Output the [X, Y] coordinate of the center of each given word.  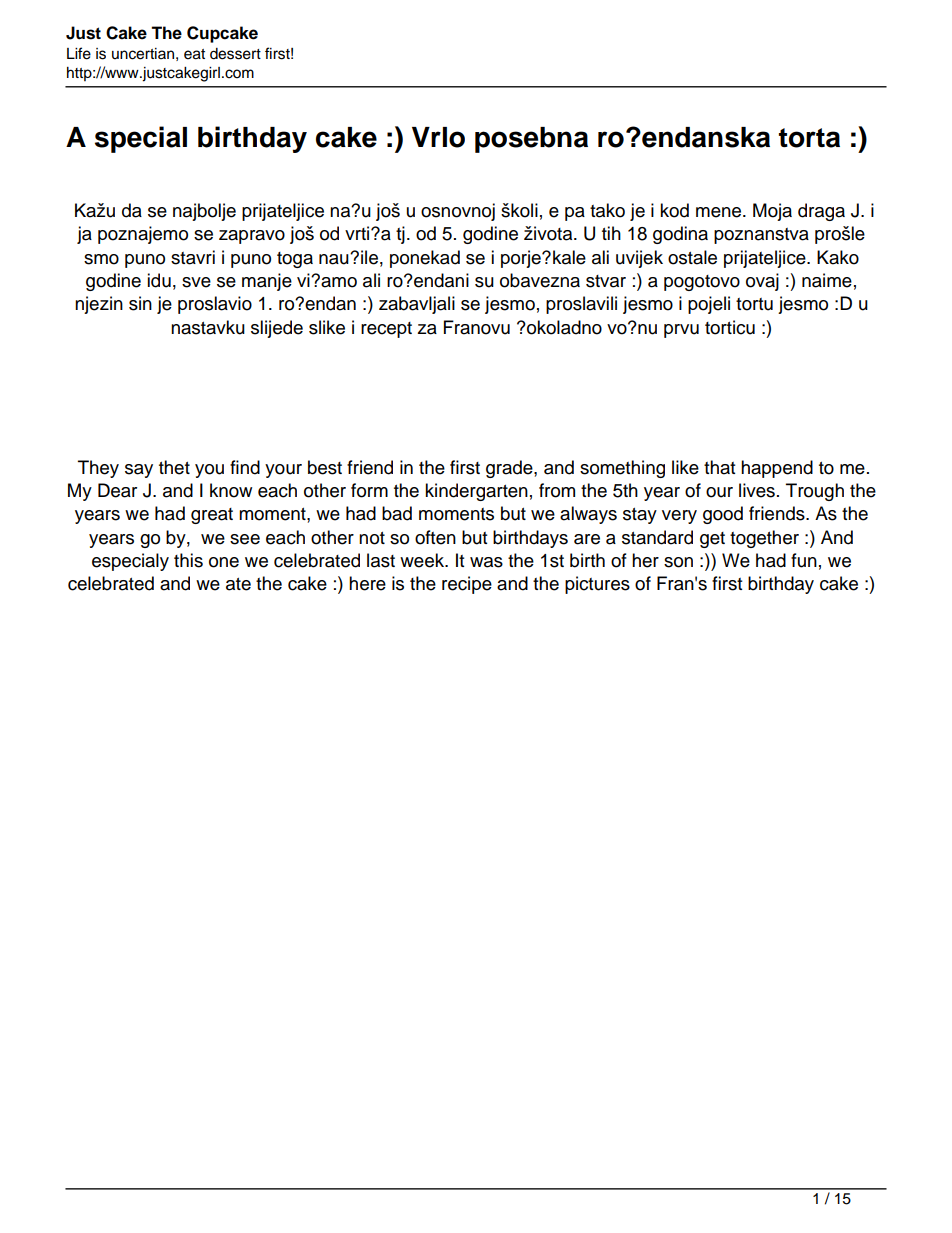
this [188, 560]
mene [720, 212]
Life [79, 53]
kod [674, 210]
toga [295, 260]
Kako [838, 257]
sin [140, 303]
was [486, 562]
